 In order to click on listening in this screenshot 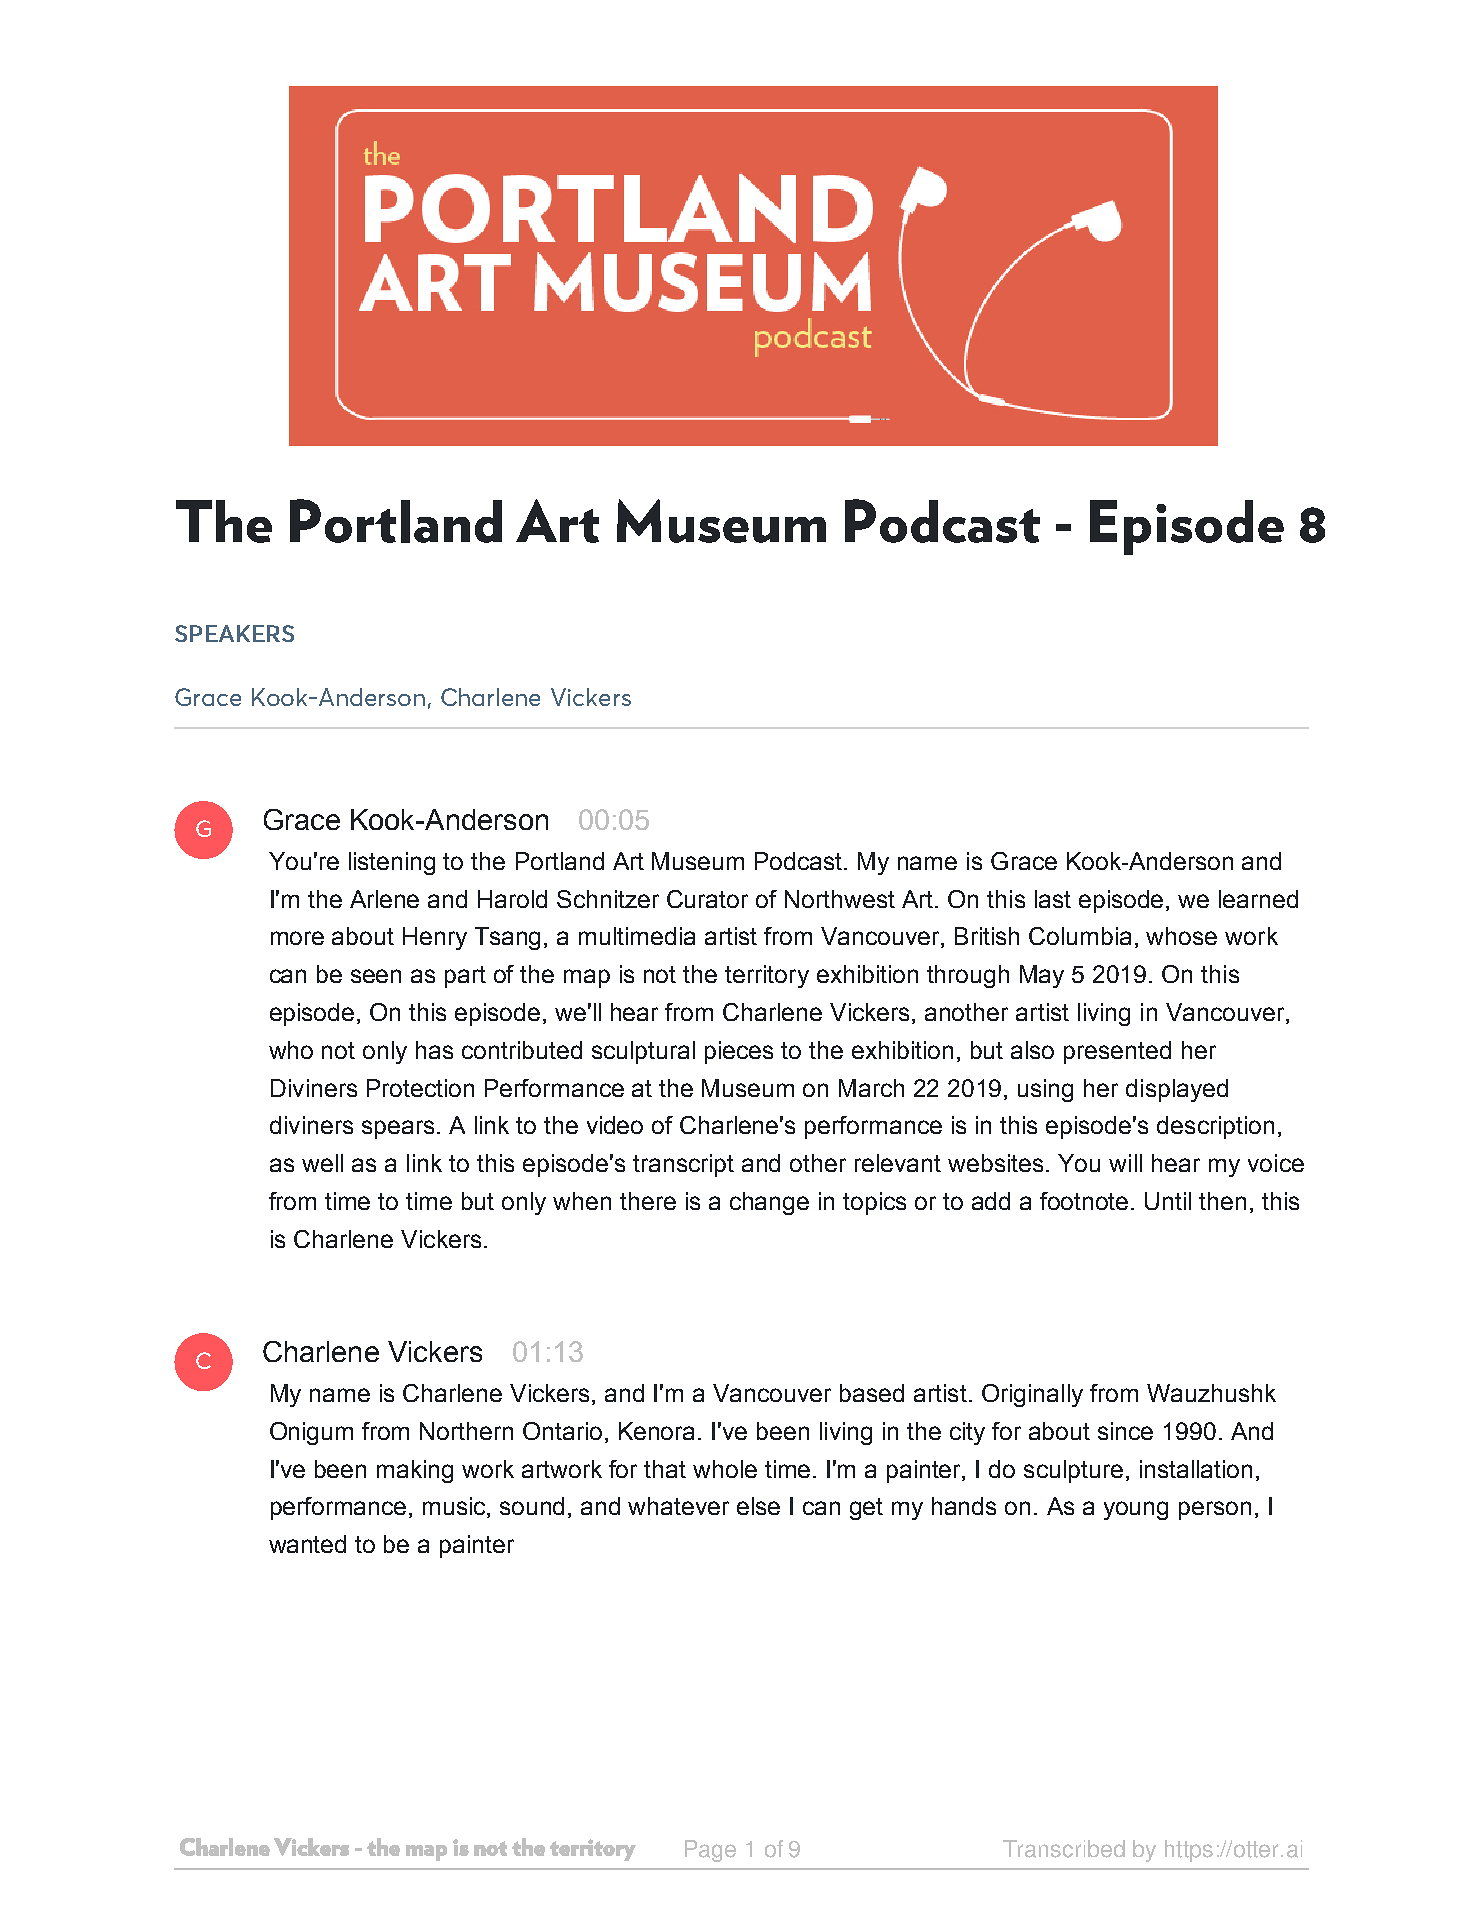, I will do `click(392, 863)`.
